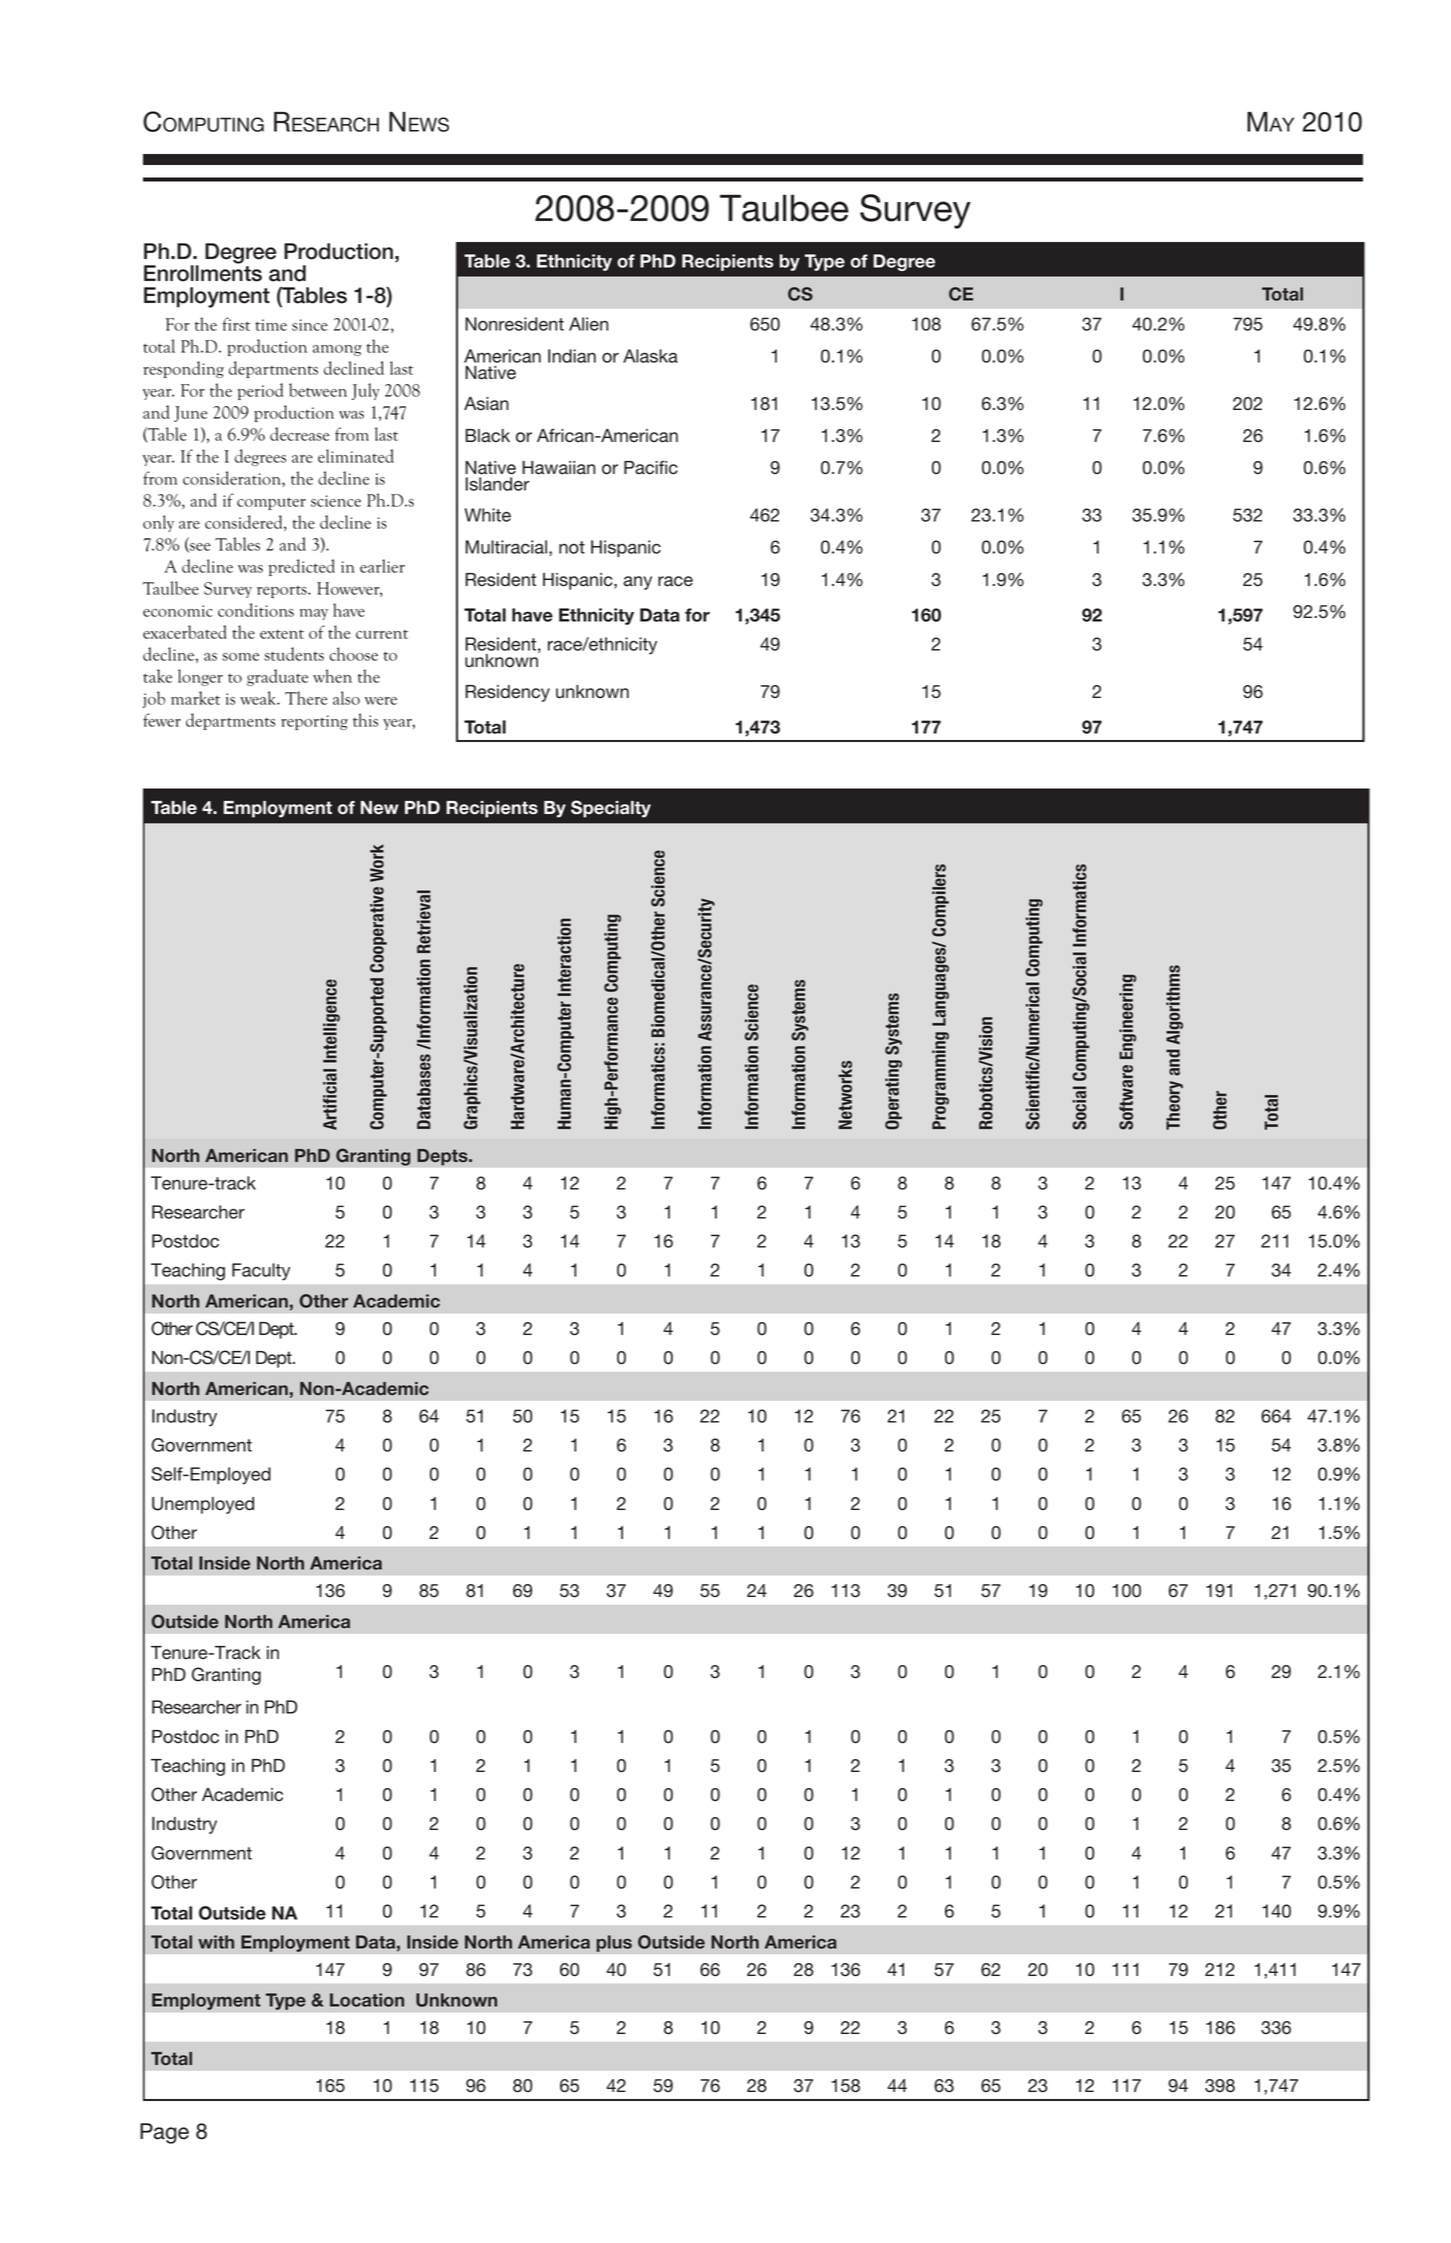 This page has width=1451, height=2243. What do you see at coordinates (611, 809) in the page?
I see `Specialty` at bounding box center [611, 809].
